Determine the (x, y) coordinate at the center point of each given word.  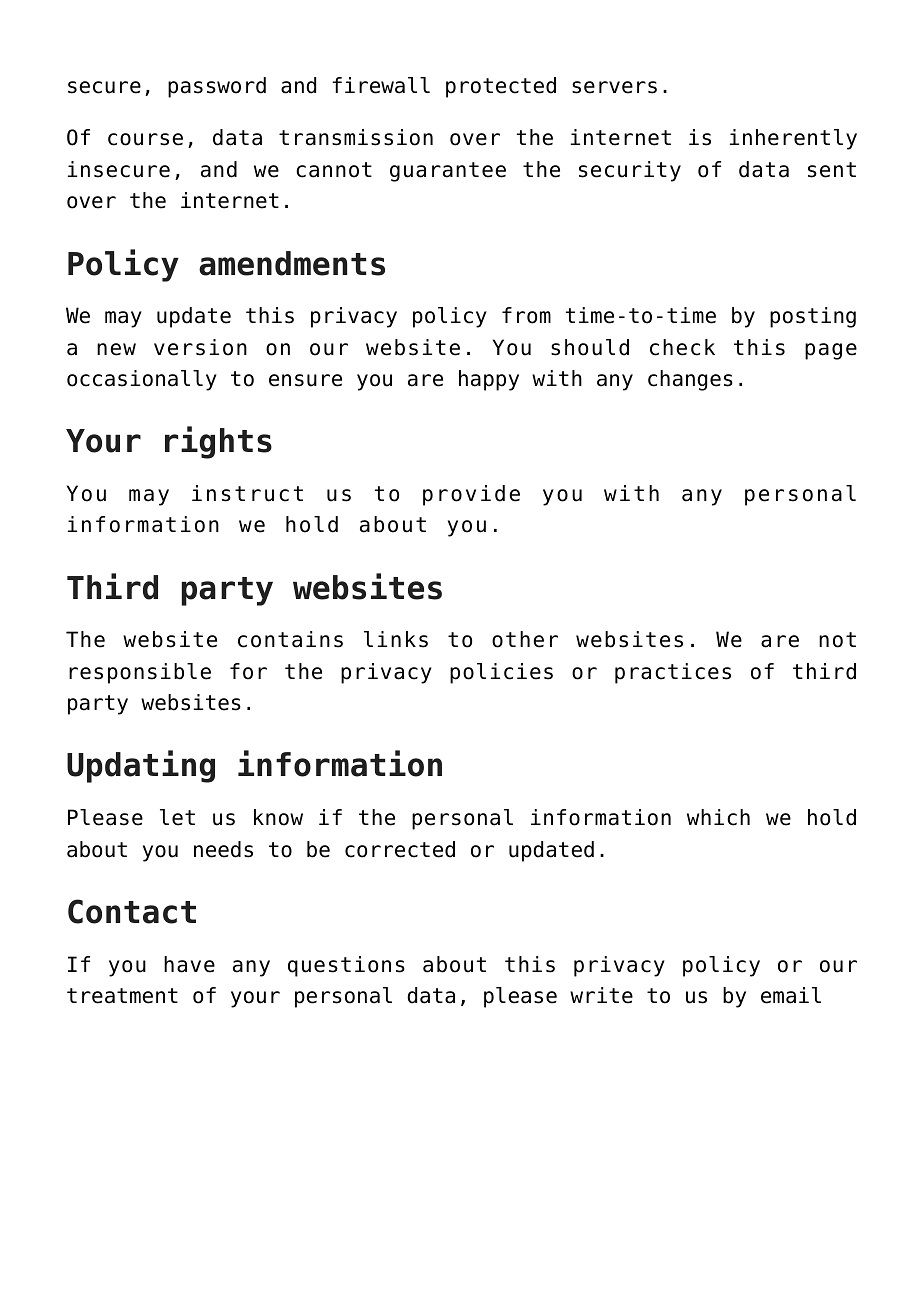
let (177, 817)
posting (813, 317)
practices (673, 673)
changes (690, 380)
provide (471, 495)
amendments (292, 263)
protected (501, 87)
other (525, 639)
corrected (400, 849)
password (217, 87)
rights (218, 442)
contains (290, 639)
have (189, 964)
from (526, 315)
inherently (793, 139)
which (718, 817)
